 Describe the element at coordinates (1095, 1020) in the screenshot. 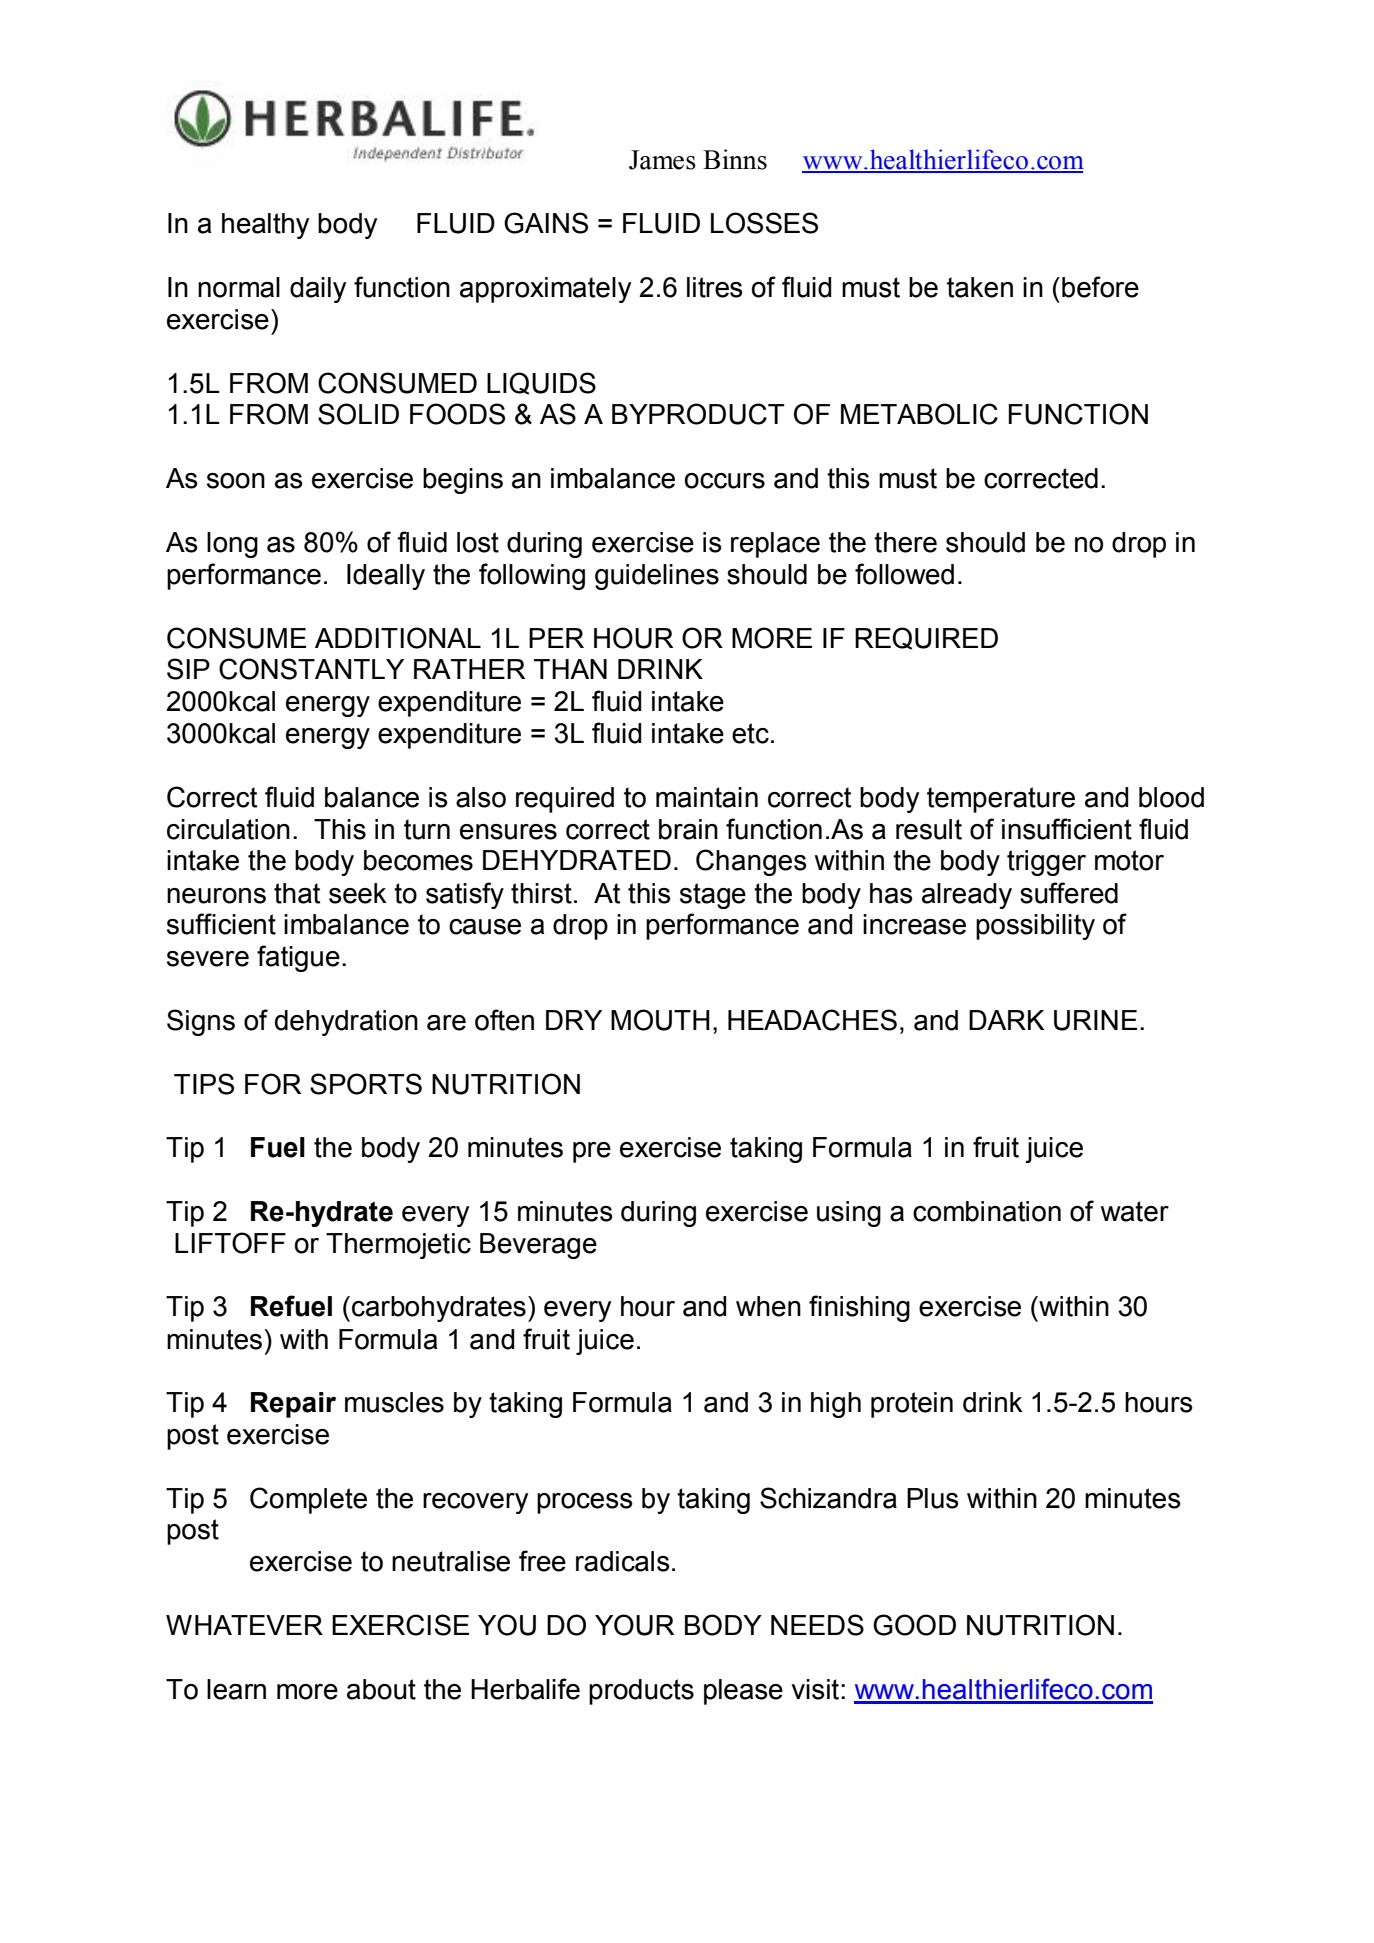

I see `URINE` at that location.
